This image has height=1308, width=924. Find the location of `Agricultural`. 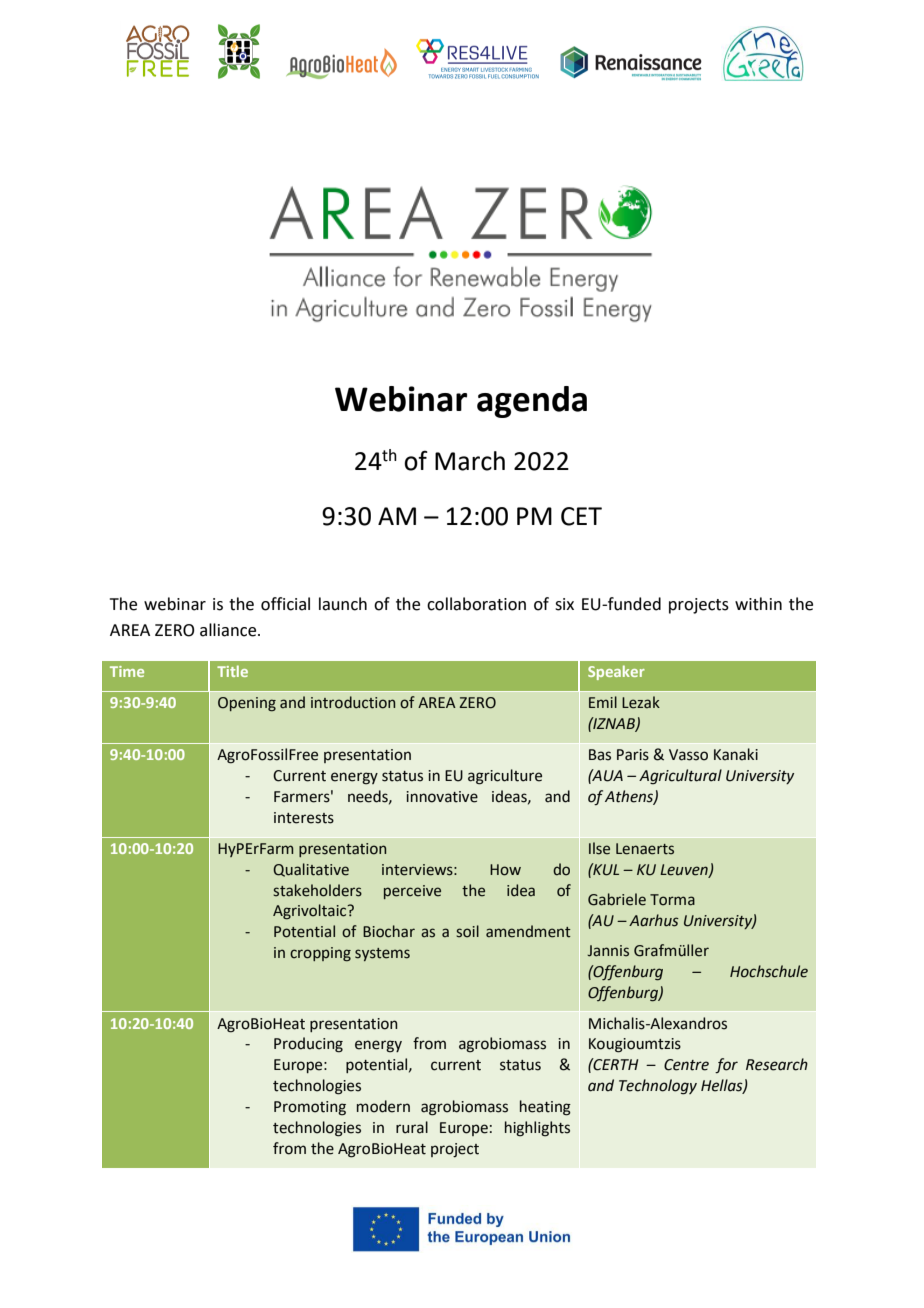

Agricultural is located at coordinates (680, 777).
